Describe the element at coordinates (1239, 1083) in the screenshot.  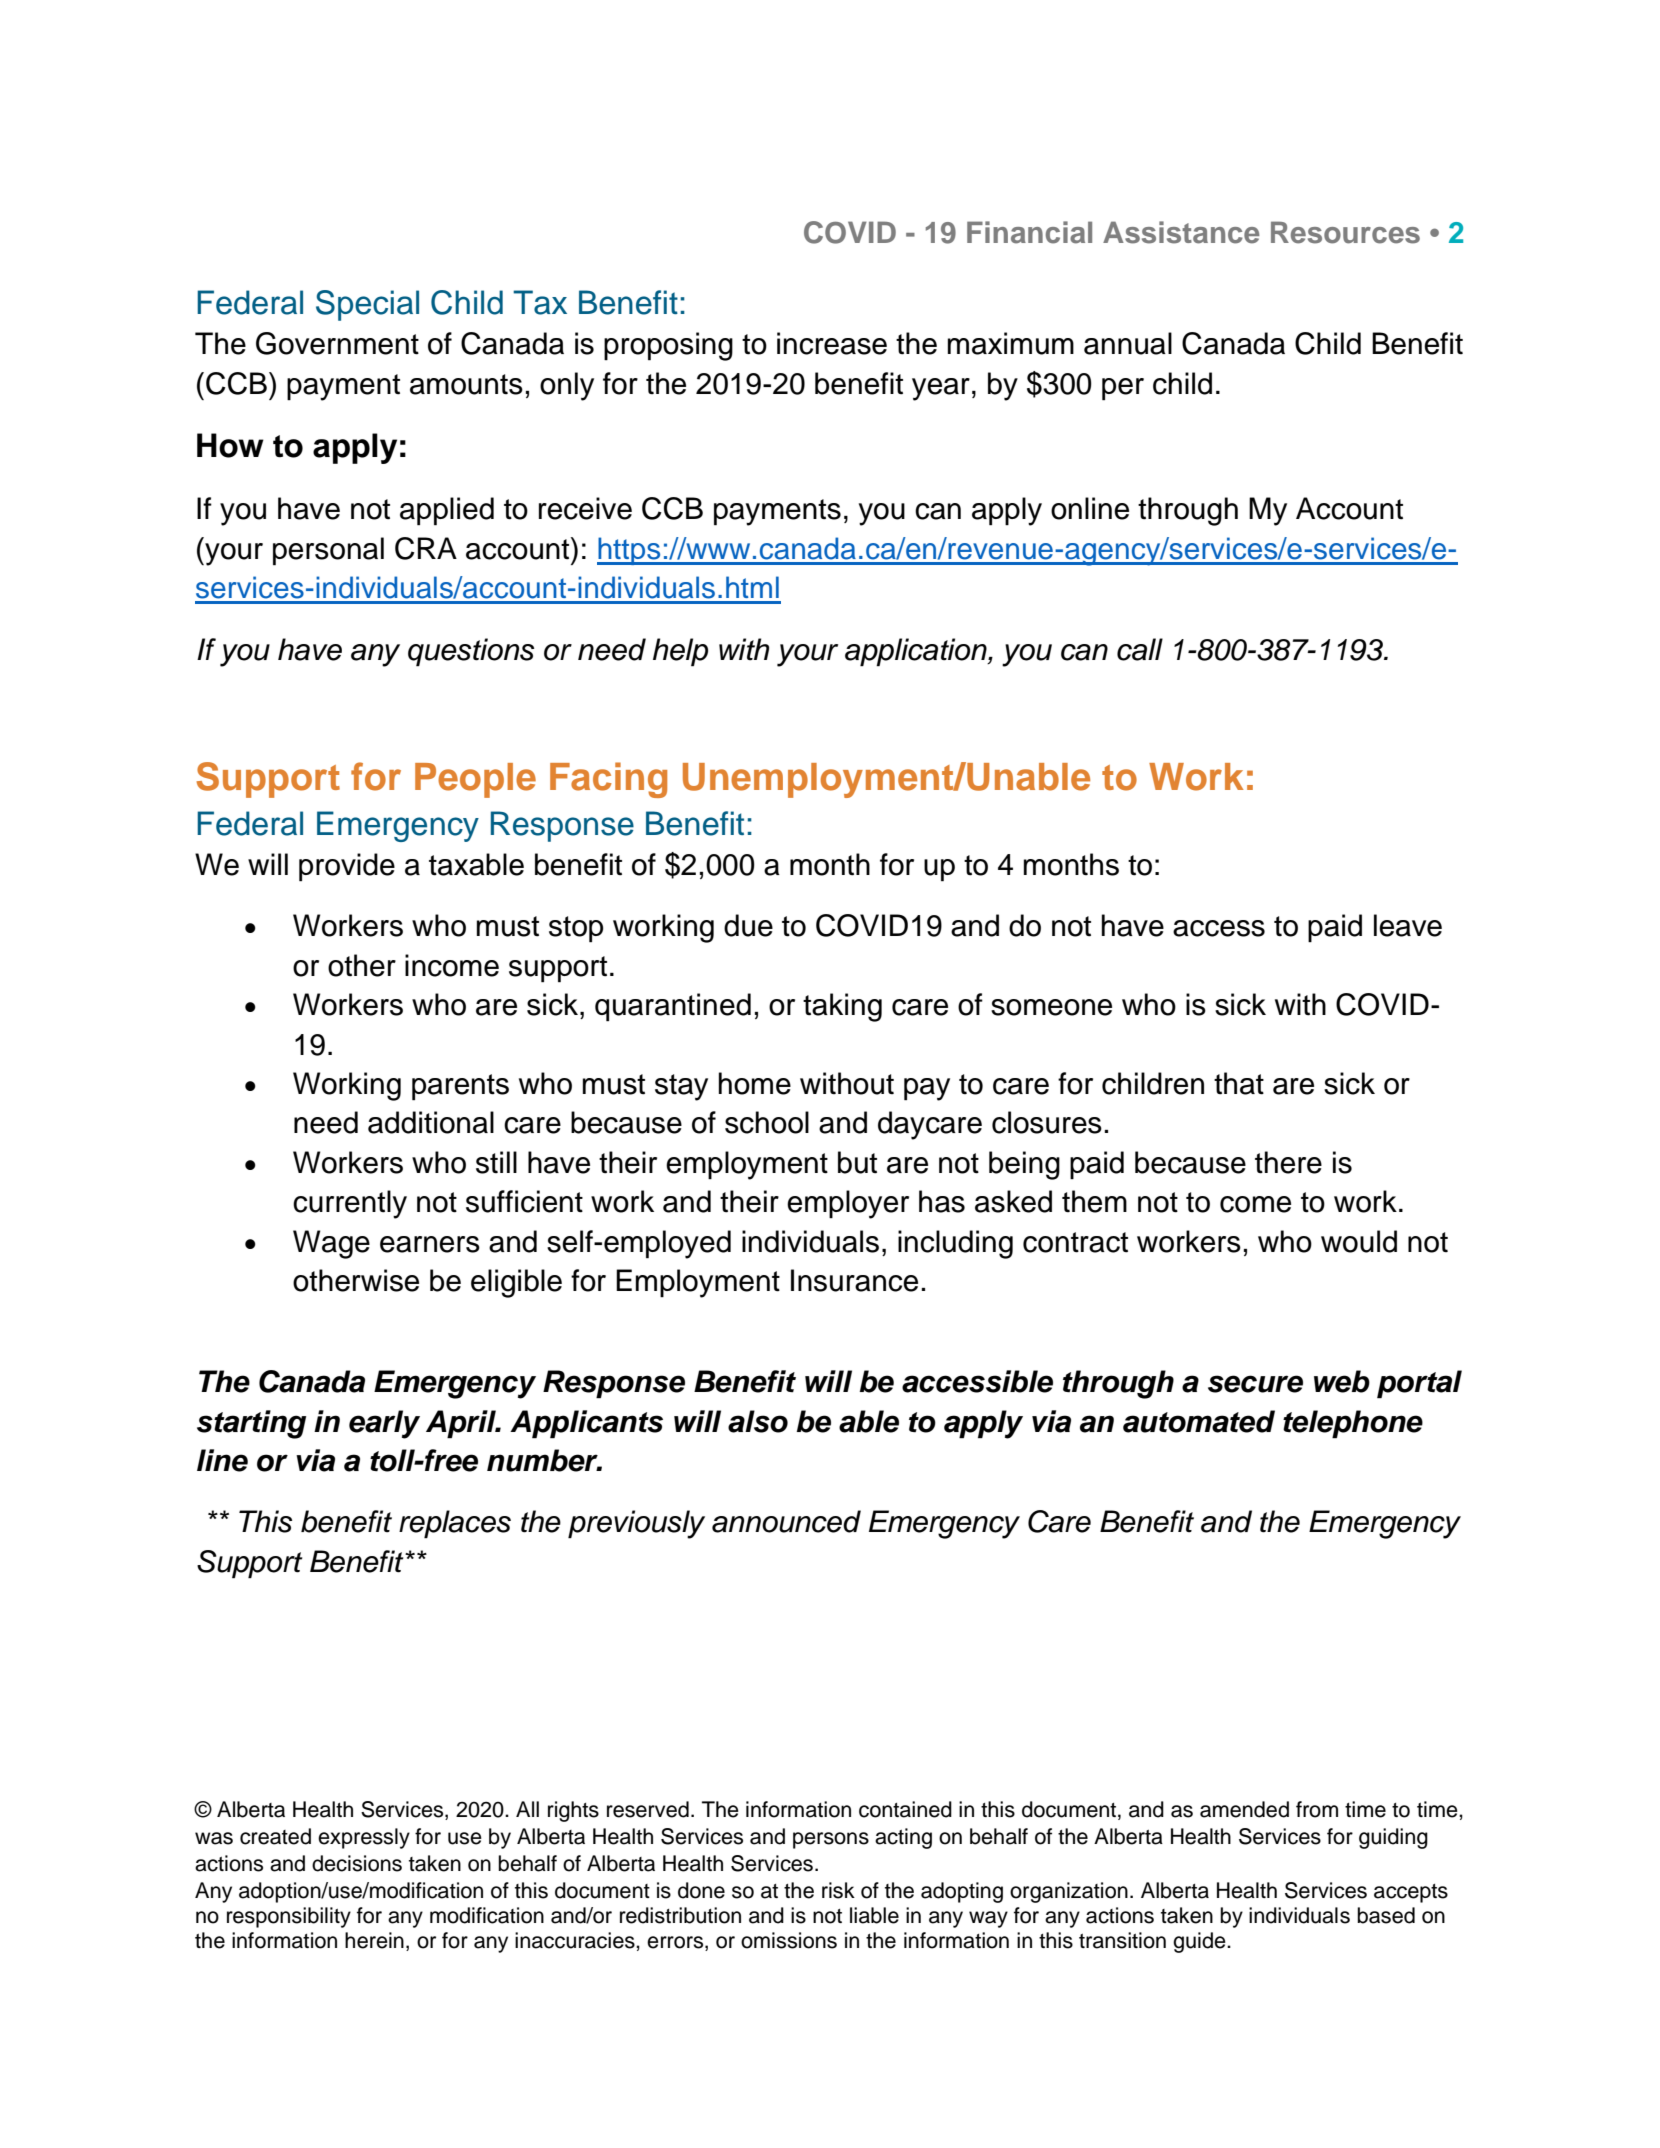
I see `that` at that location.
